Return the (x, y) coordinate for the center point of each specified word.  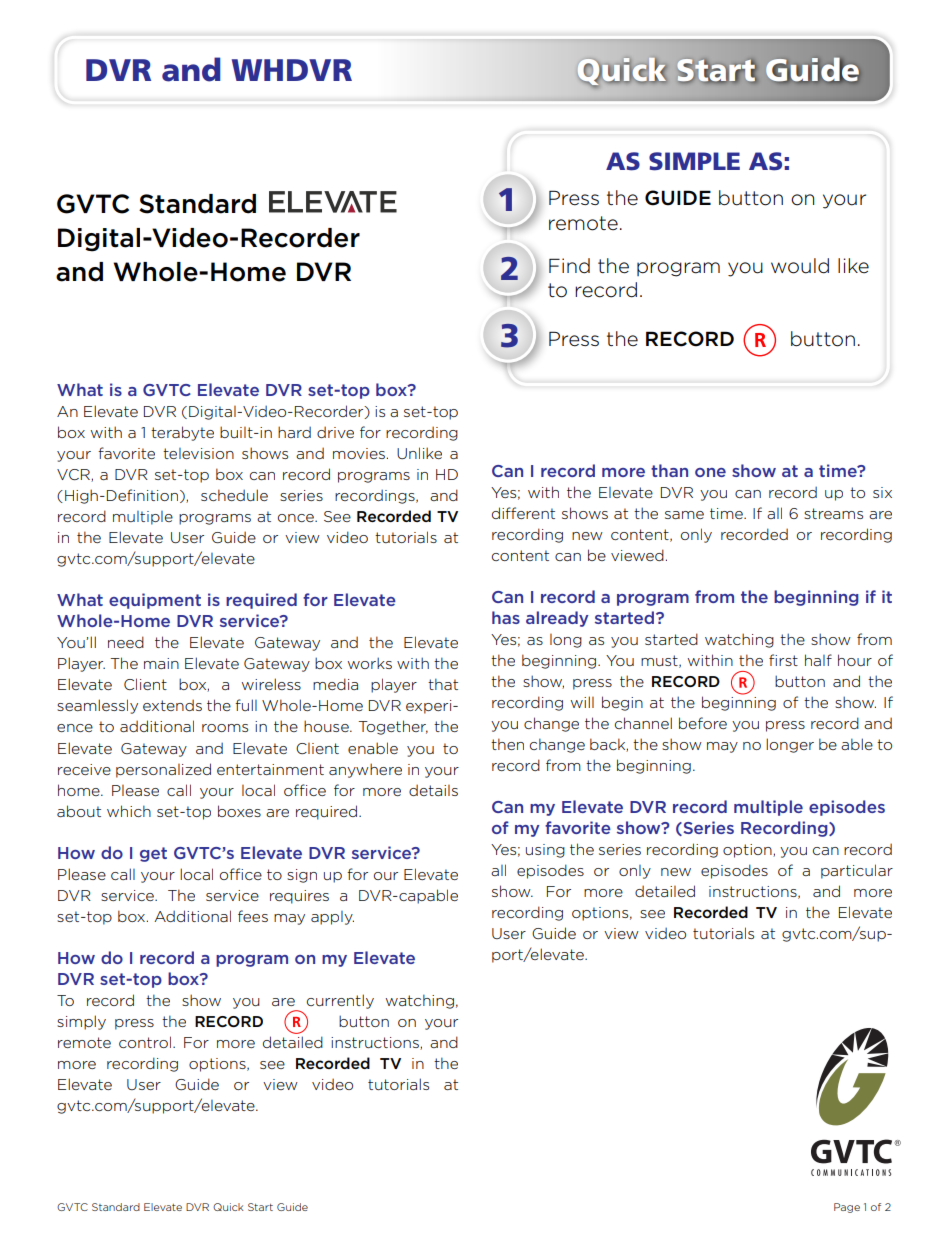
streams (833, 513)
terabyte (182, 433)
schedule (234, 495)
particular (857, 871)
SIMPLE (694, 161)
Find (569, 266)
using (545, 851)
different (523, 513)
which (129, 811)
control (145, 1042)
